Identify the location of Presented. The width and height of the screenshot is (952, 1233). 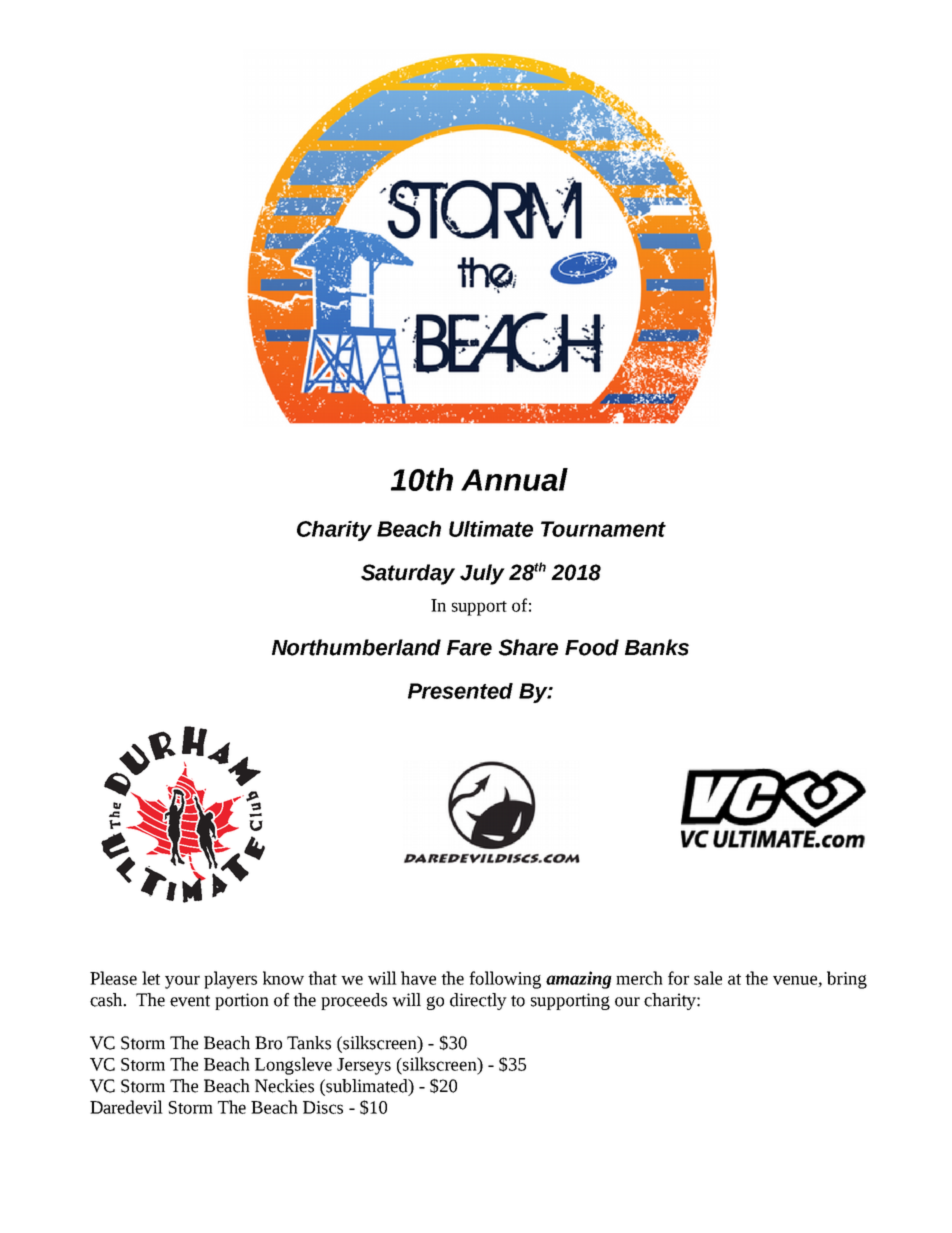
(460, 691).
